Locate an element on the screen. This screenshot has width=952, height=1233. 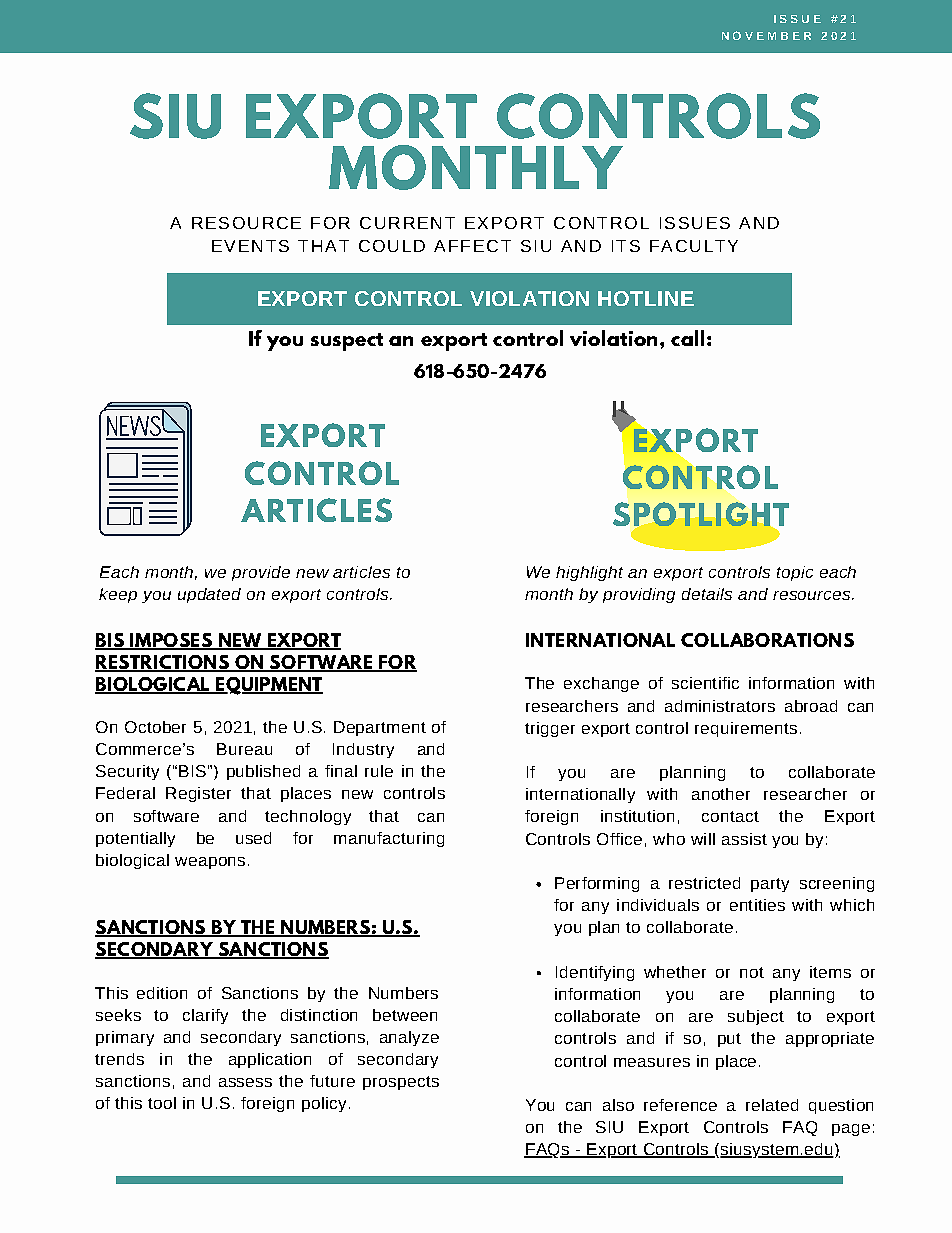
Performing is located at coordinates (597, 884).
